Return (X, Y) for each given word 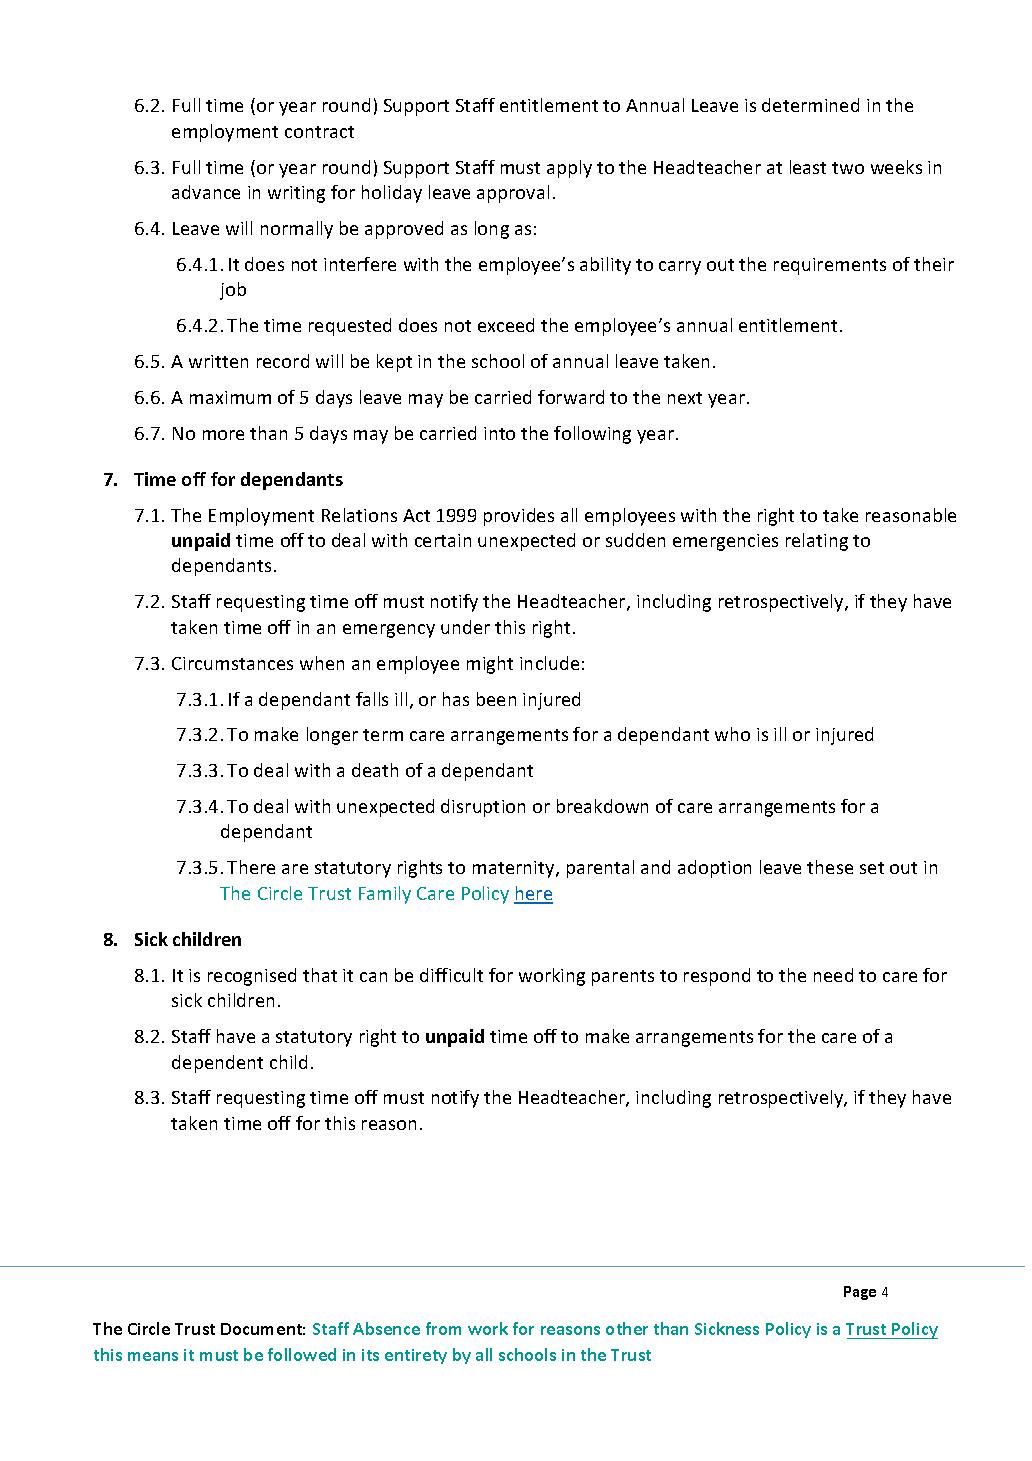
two (848, 168)
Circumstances (232, 663)
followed (302, 1354)
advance (206, 192)
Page (860, 1293)
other (627, 1328)
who (732, 734)
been (496, 699)
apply (569, 169)
